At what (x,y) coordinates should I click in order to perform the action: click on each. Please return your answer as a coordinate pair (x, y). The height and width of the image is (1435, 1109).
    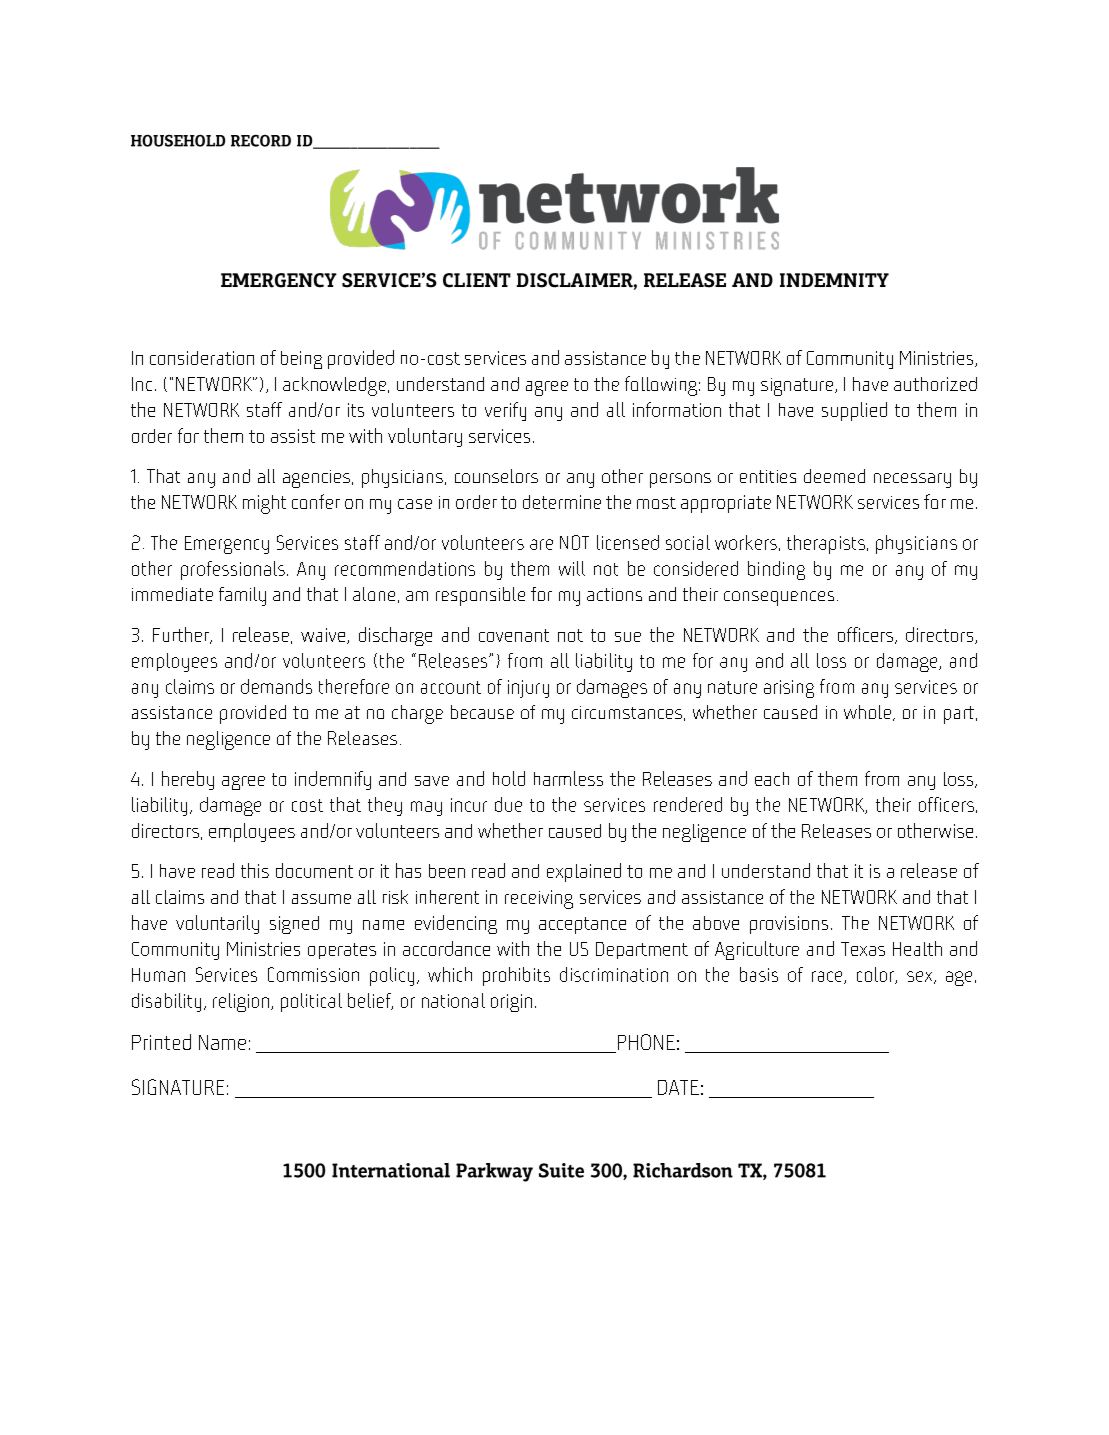
    Looking at the image, I should click on (772, 779).
